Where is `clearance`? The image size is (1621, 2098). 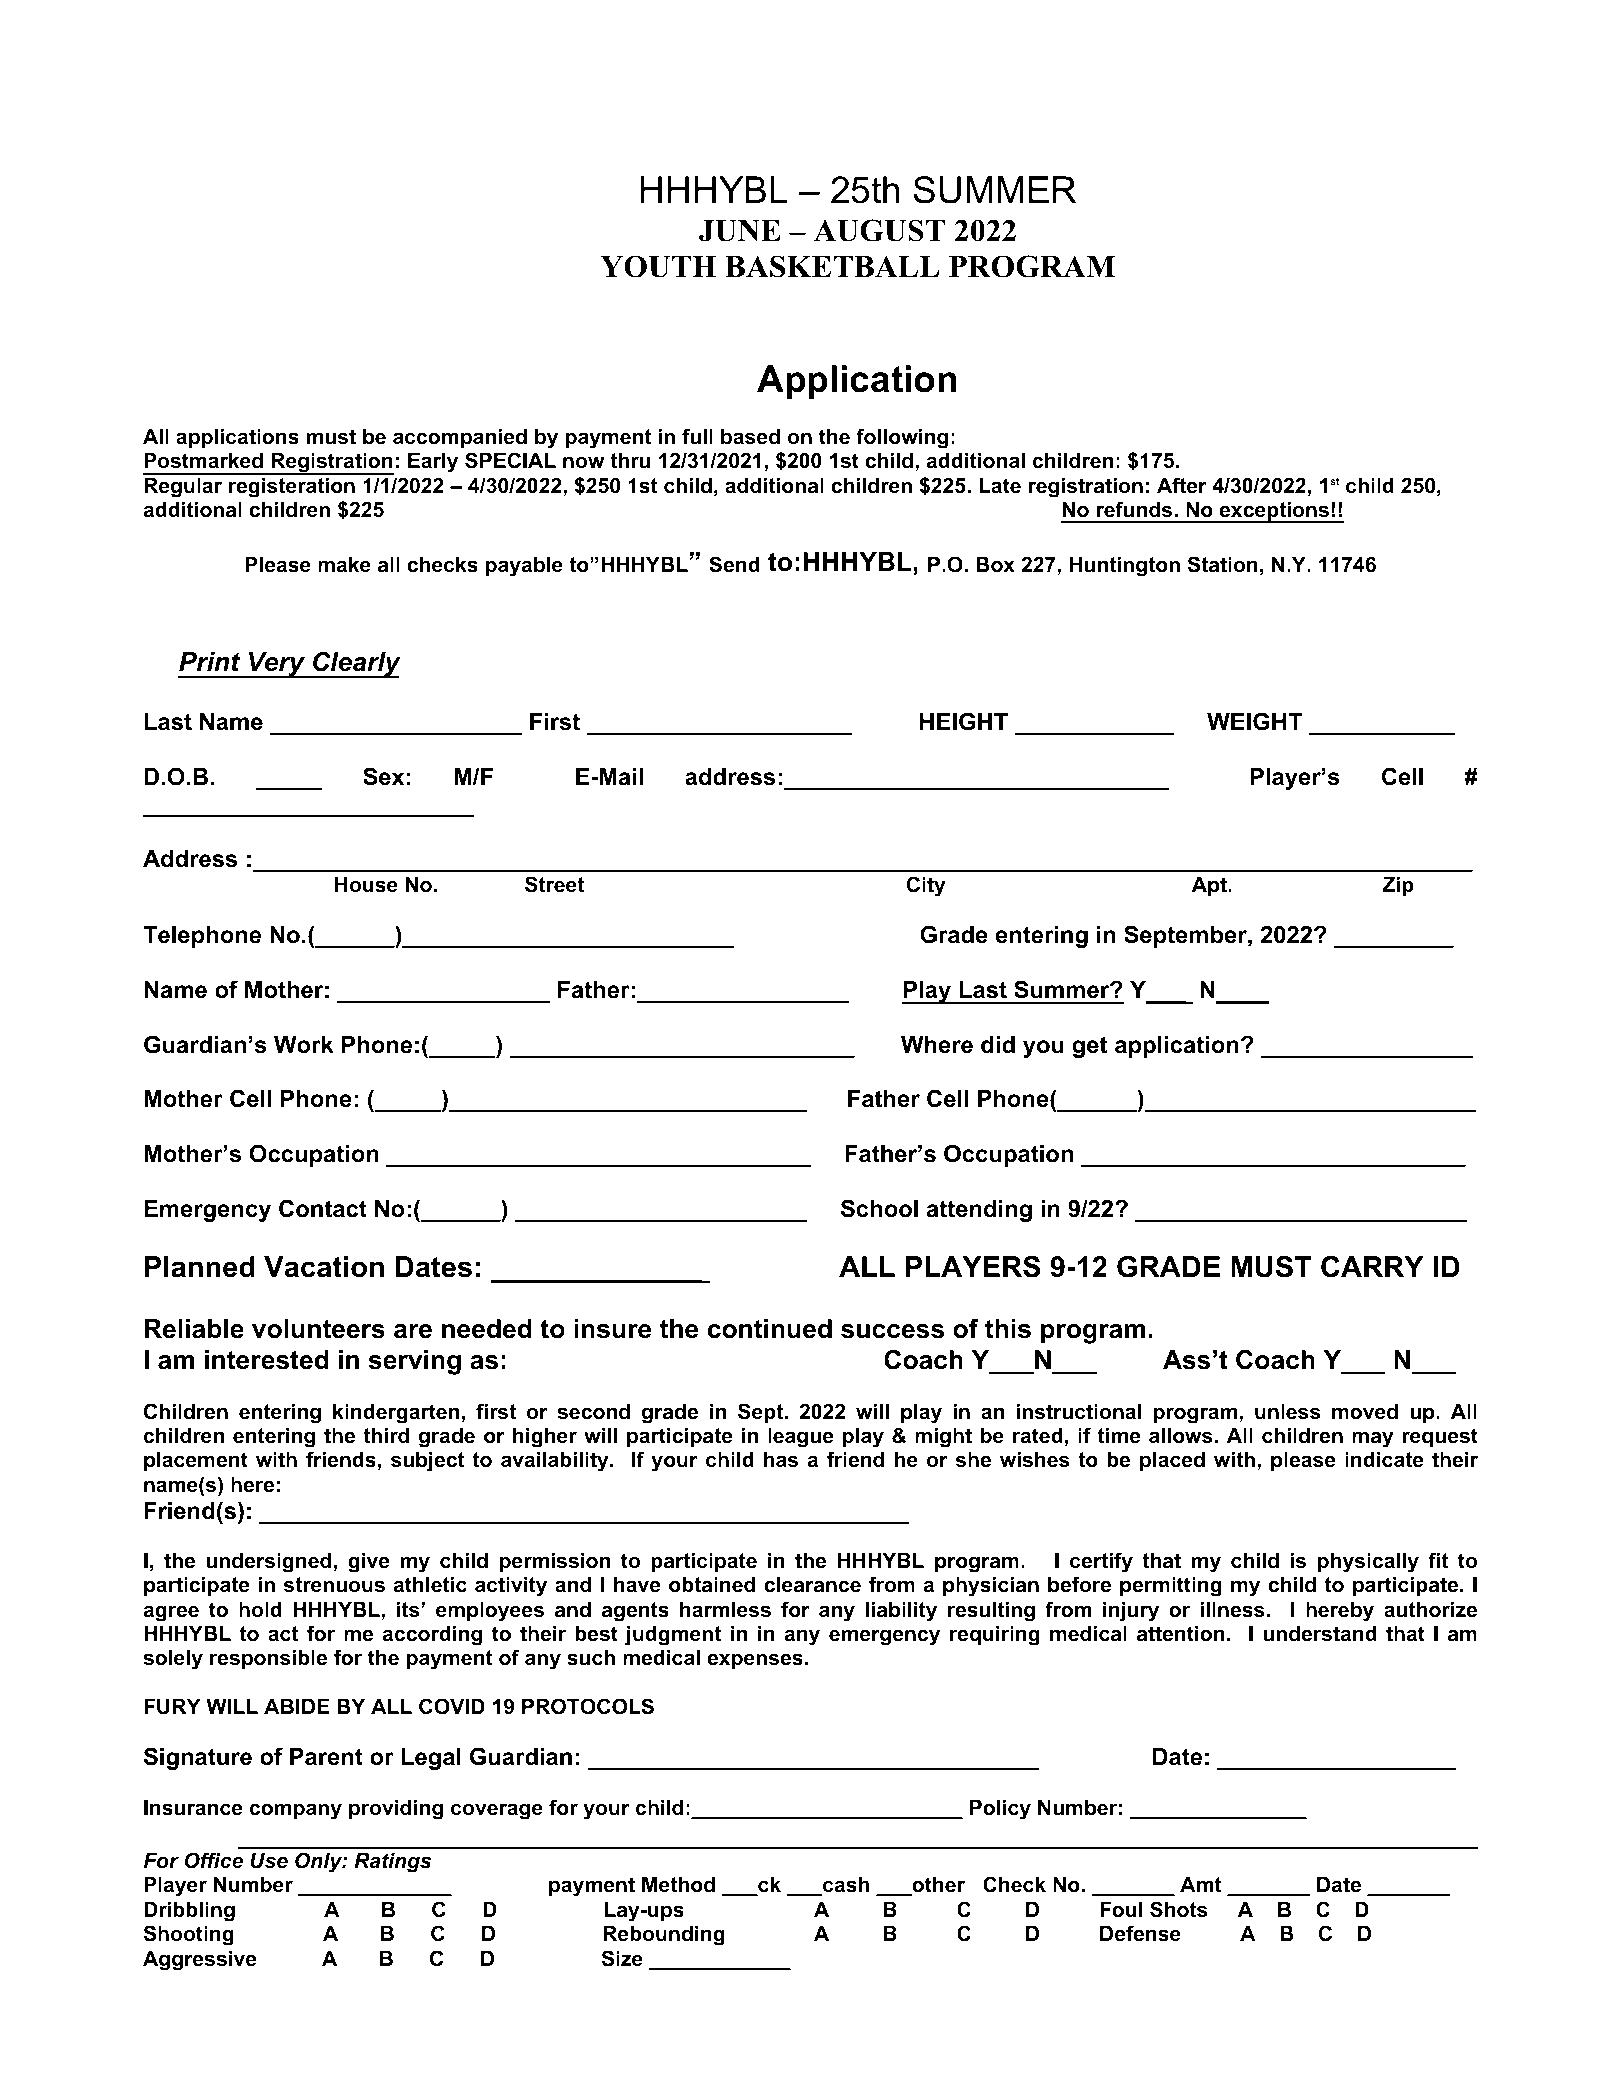 clearance is located at coordinates (812, 1585).
